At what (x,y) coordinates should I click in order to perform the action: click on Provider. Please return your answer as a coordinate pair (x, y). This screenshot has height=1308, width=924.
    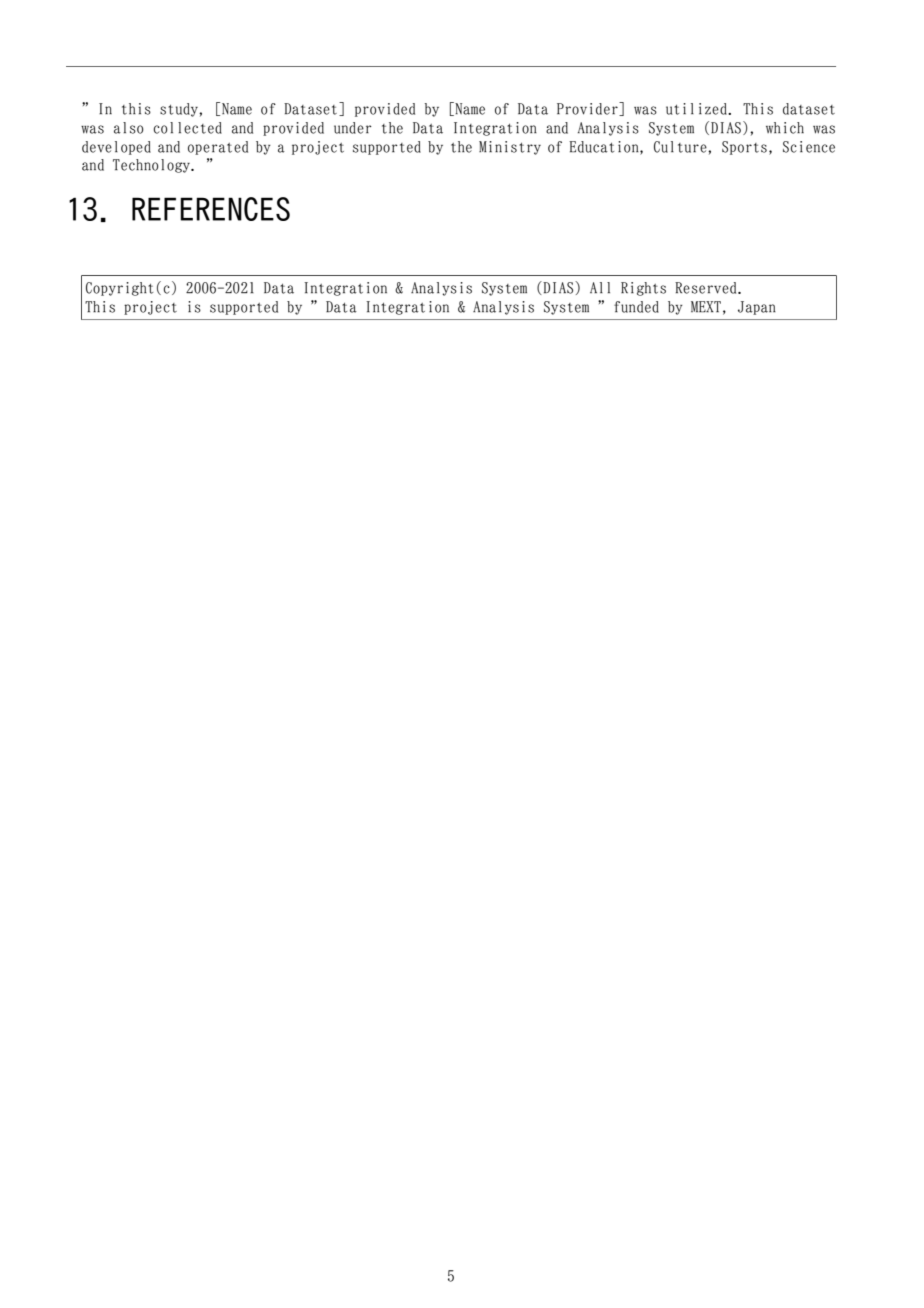
    Looking at the image, I should click on (588, 109).
